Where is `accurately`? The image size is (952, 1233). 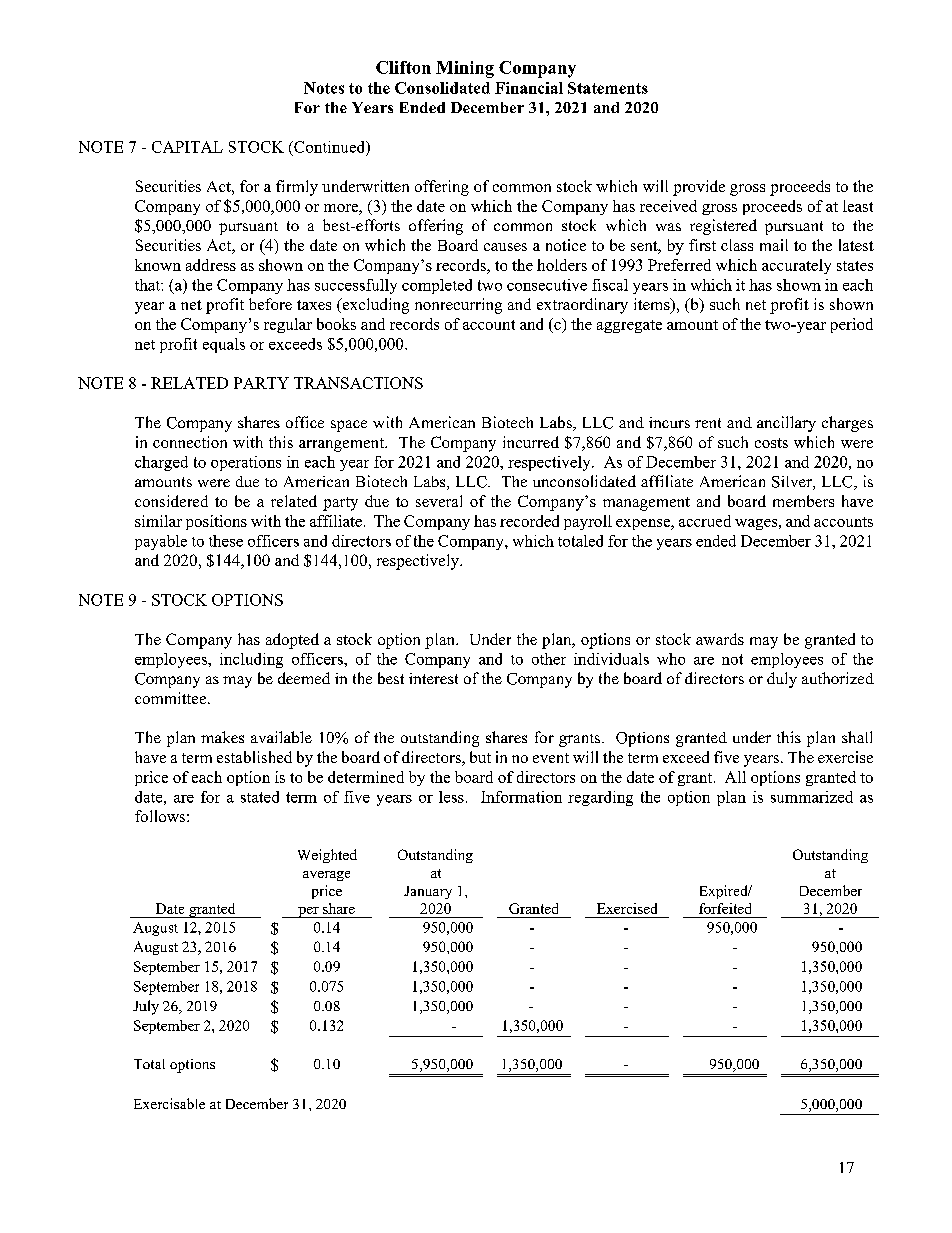 accurately is located at coordinates (796, 266).
